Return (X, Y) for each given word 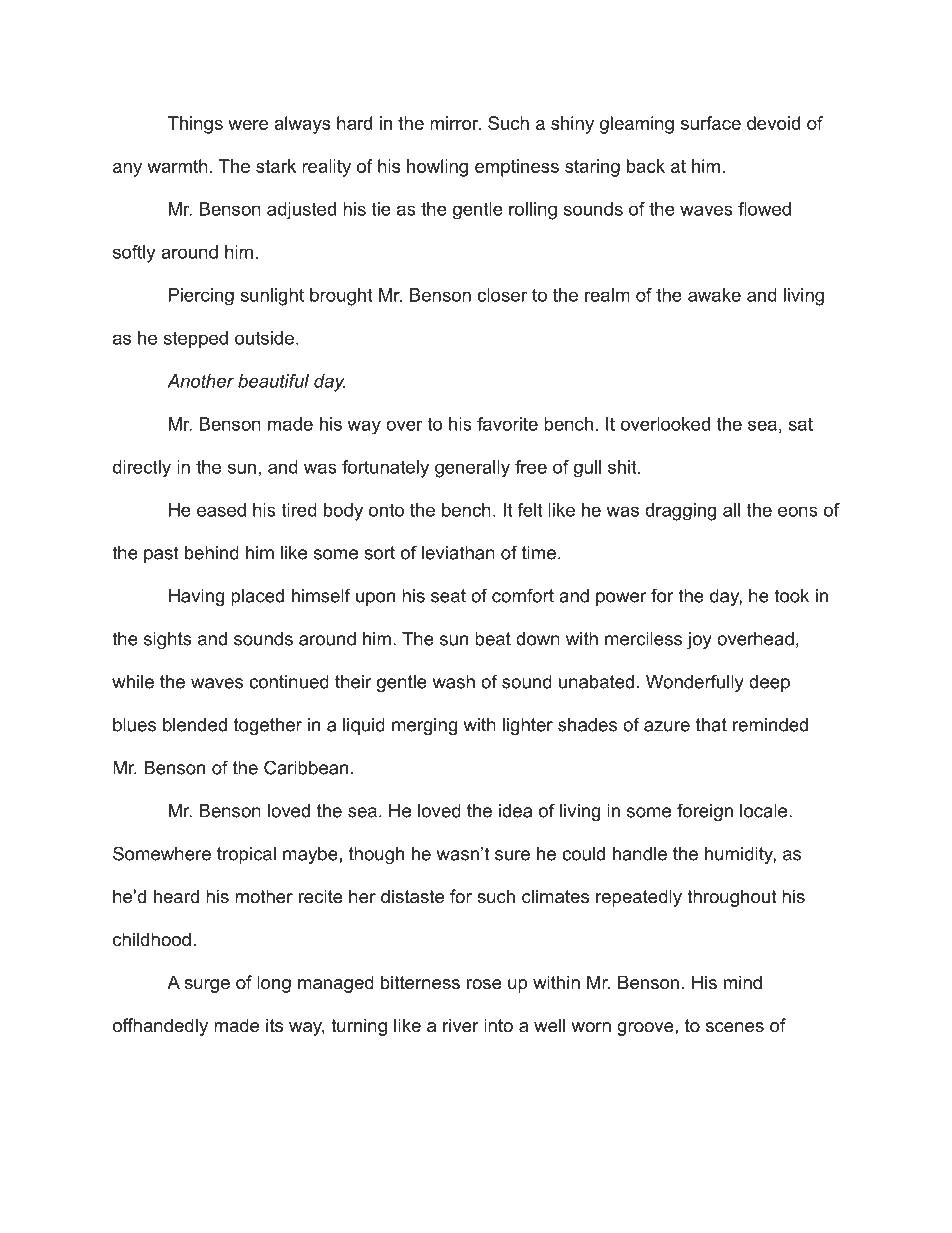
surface (711, 123)
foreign (705, 812)
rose (484, 984)
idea (515, 811)
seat (448, 596)
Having (196, 597)
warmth (177, 166)
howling (437, 168)
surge (207, 986)
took (791, 596)
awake (714, 295)
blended (195, 725)
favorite (507, 424)
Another (200, 381)
